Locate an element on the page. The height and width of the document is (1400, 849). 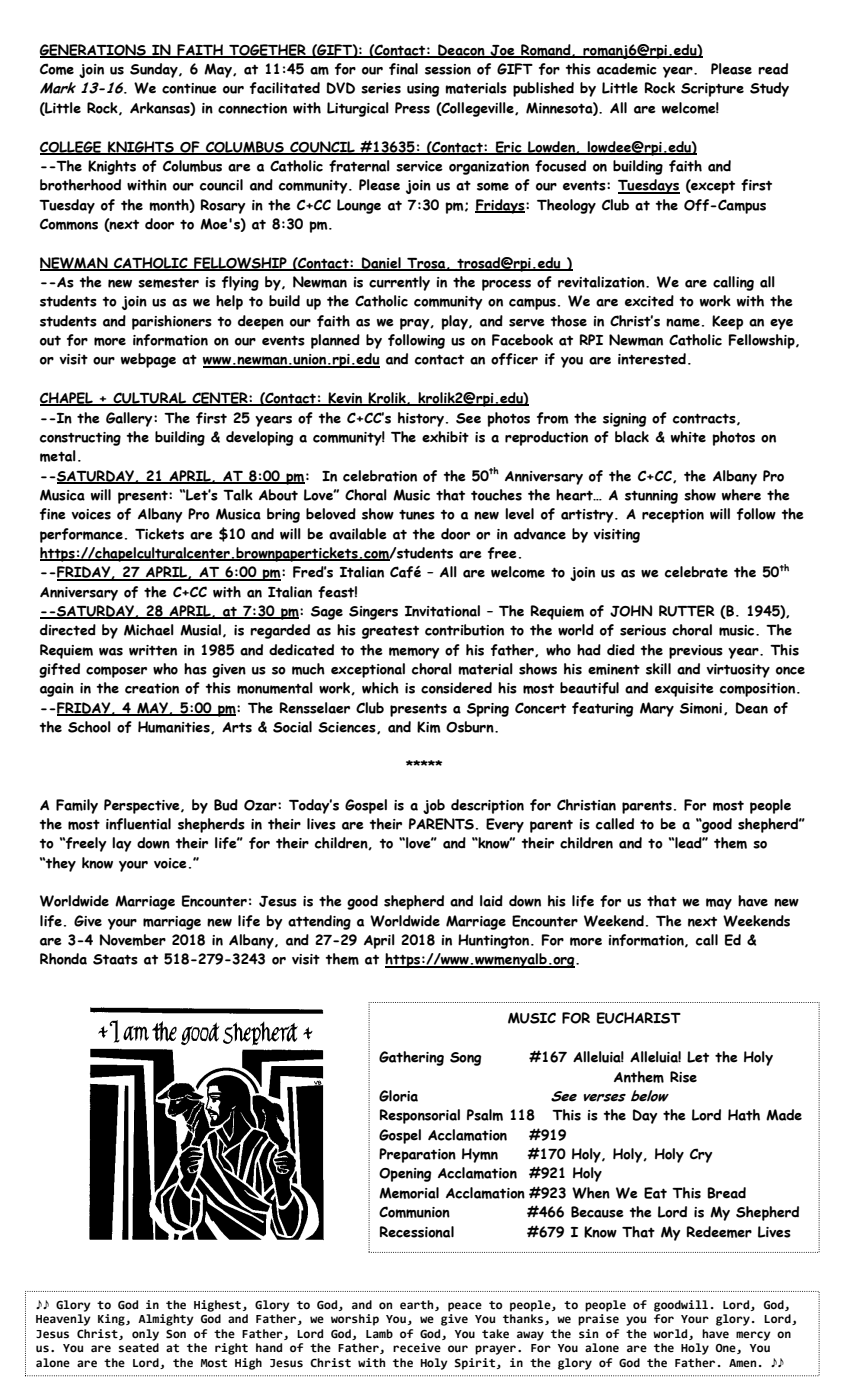
using is located at coordinates (423, 90).
